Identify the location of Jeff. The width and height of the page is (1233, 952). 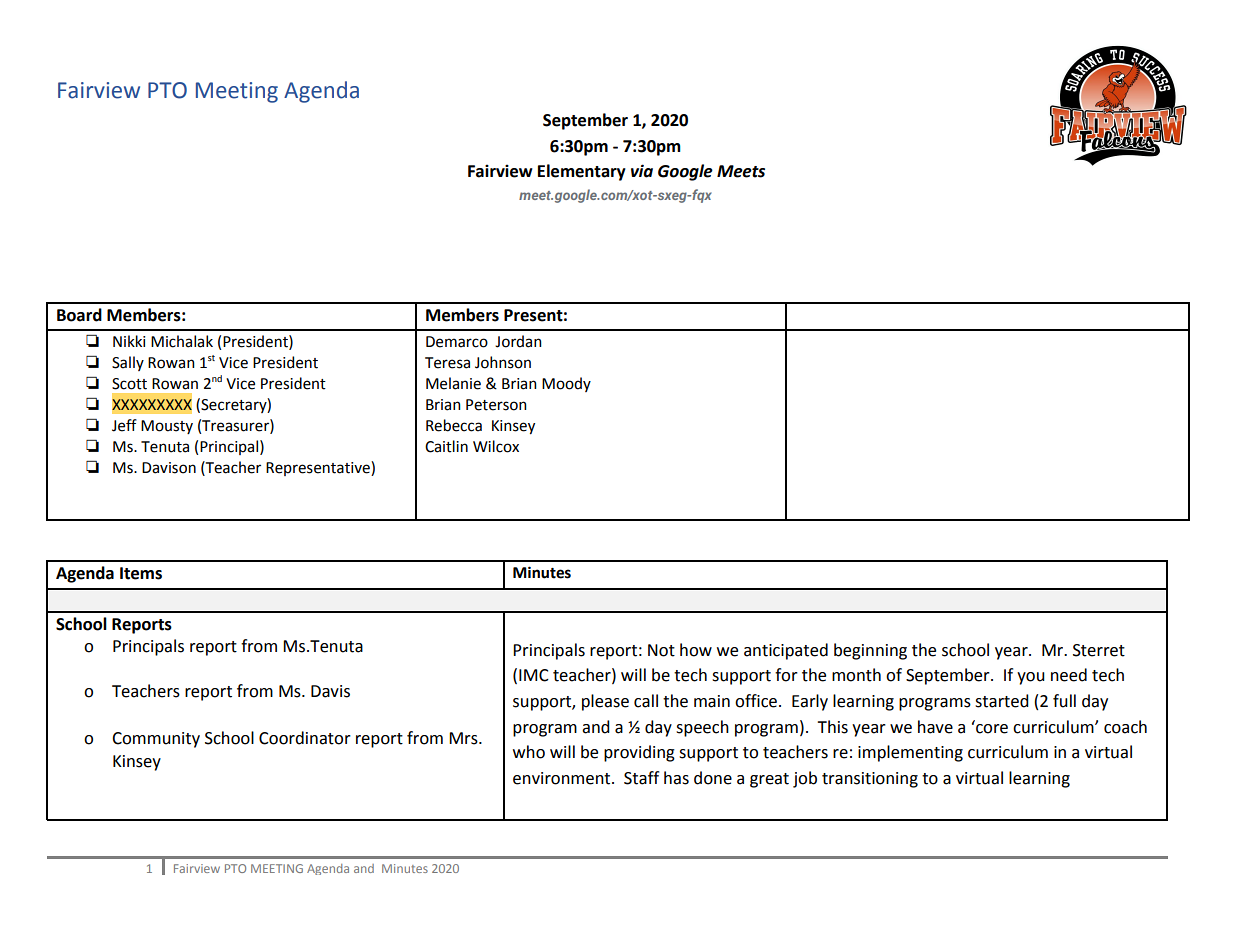
(124, 425).
